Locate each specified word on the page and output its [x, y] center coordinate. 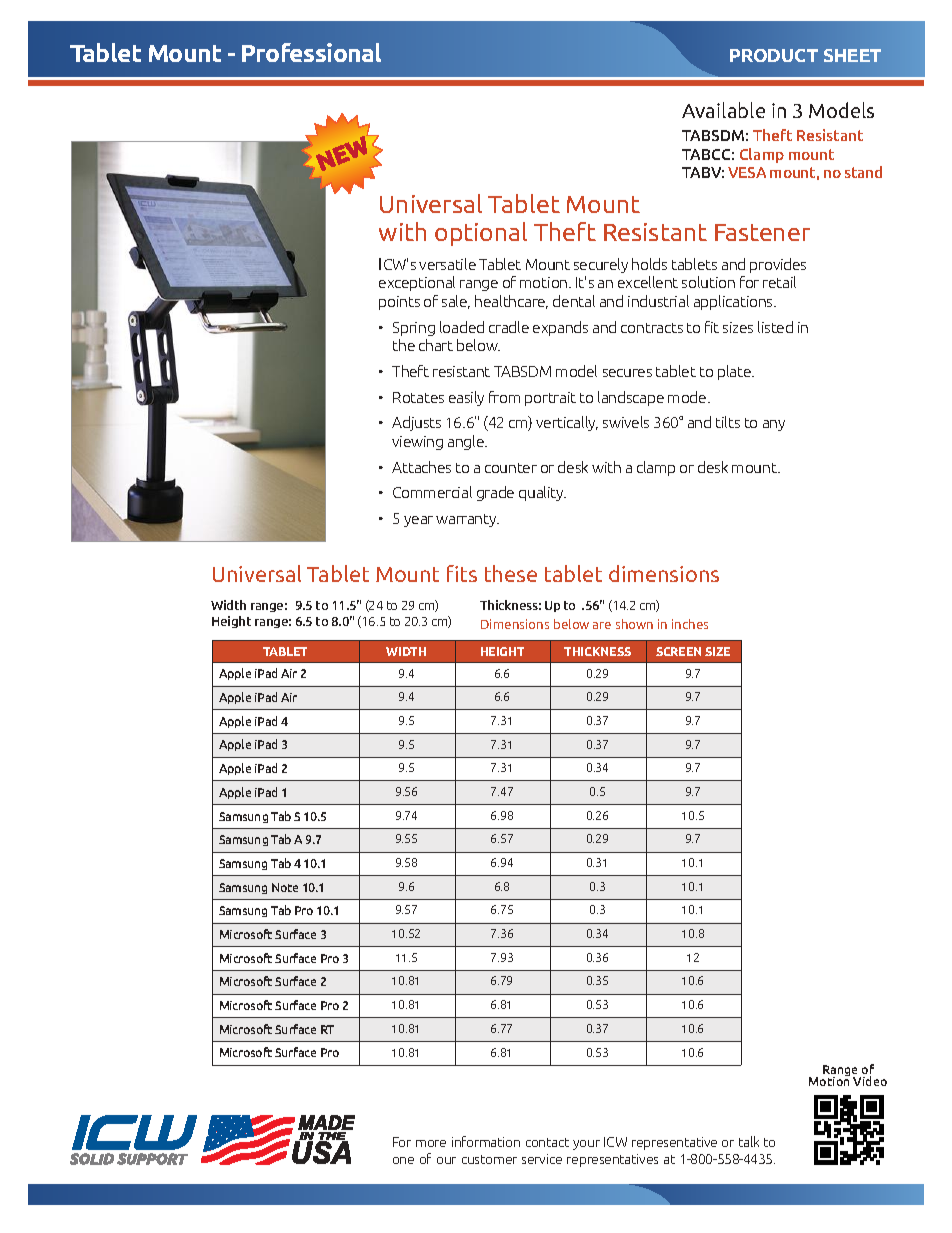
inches [690, 624]
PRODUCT [774, 55]
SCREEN [678, 651]
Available [723, 110]
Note [285, 887]
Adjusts [416, 423]
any [774, 425]
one [403, 1160]
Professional [311, 52]
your [586, 1145]
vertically [567, 423]
